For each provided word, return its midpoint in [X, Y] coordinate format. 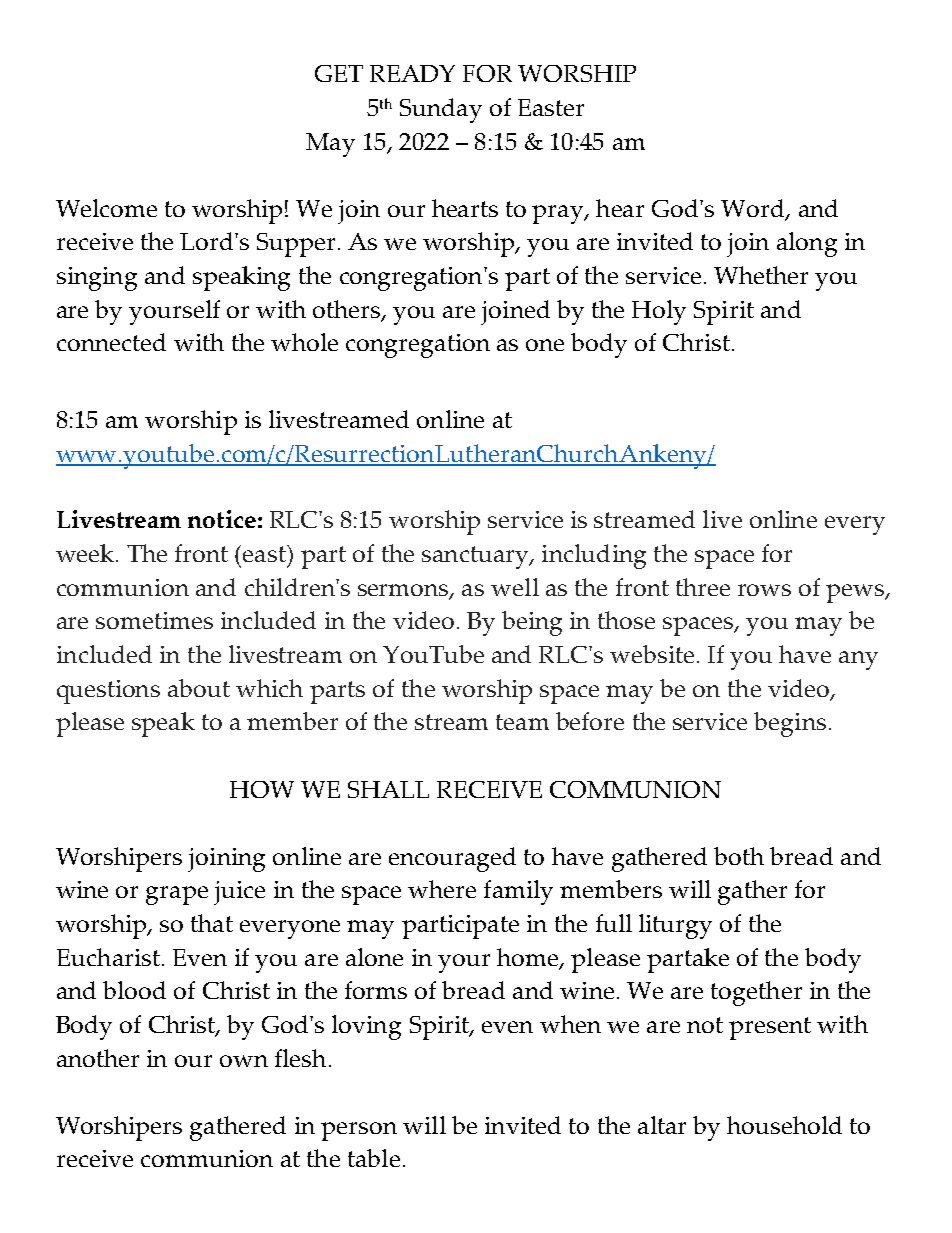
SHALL [388, 789]
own [244, 1061]
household [784, 1125]
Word [754, 209]
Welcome [106, 208]
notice [222, 519]
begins [790, 724]
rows [764, 590]
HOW [262, 789]
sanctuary [476, 557]
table [374, 1158]
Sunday [441, 110]
